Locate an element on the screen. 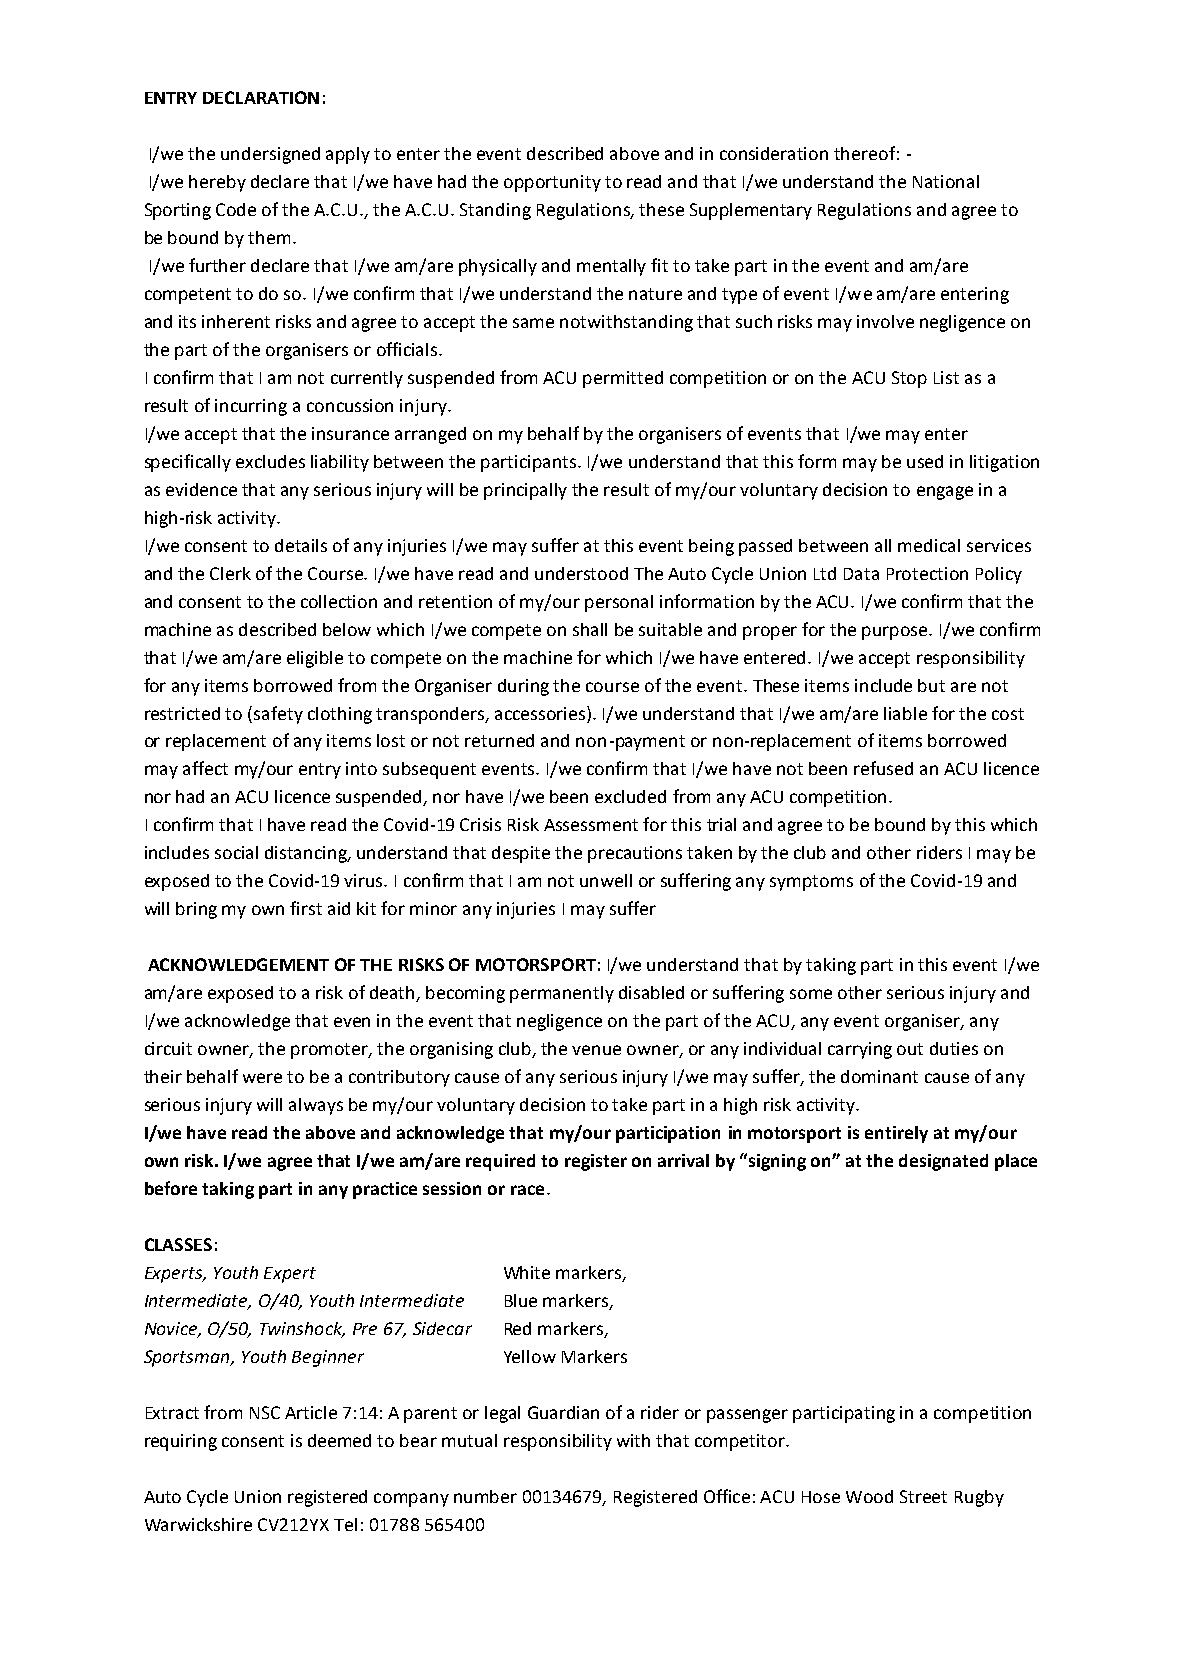  Protection is located at coordinates (927, 573).
